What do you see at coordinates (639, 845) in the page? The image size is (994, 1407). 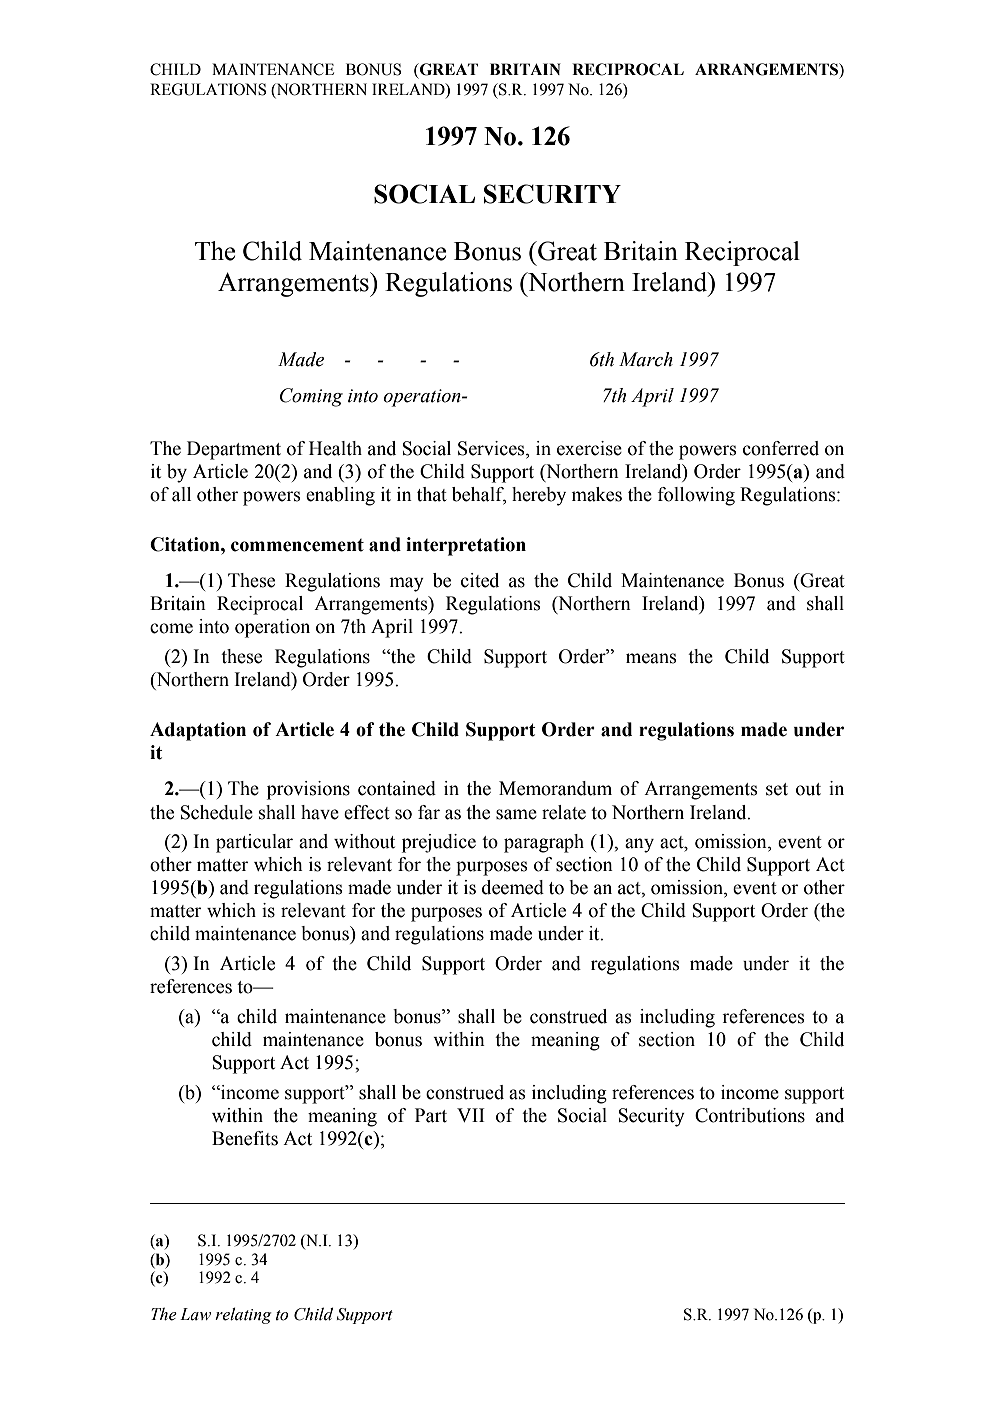 I see `any` at bounding box center [639, 845].
